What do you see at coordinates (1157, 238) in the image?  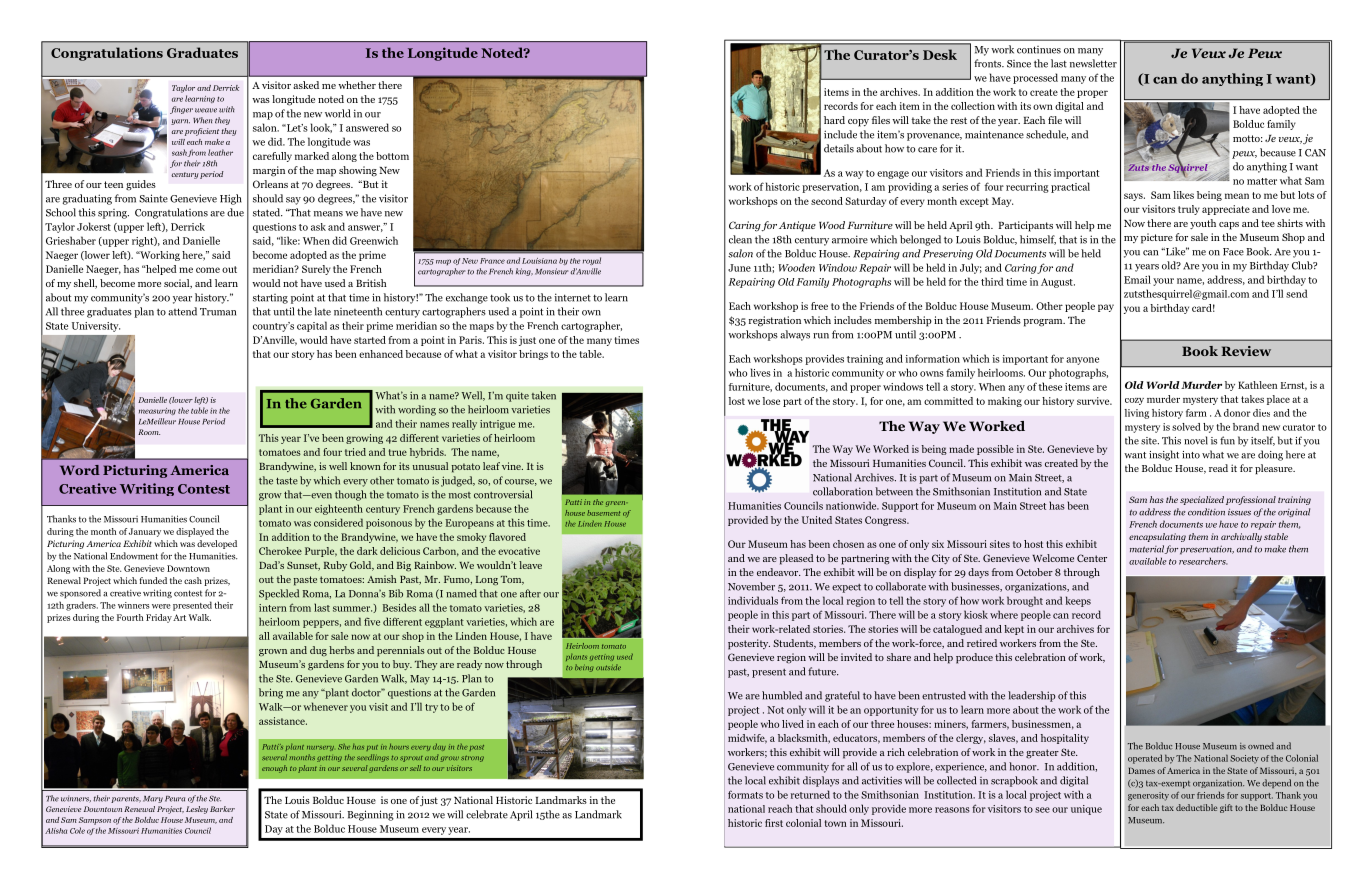 I see `picture` at bounding box center [1157, 238].
